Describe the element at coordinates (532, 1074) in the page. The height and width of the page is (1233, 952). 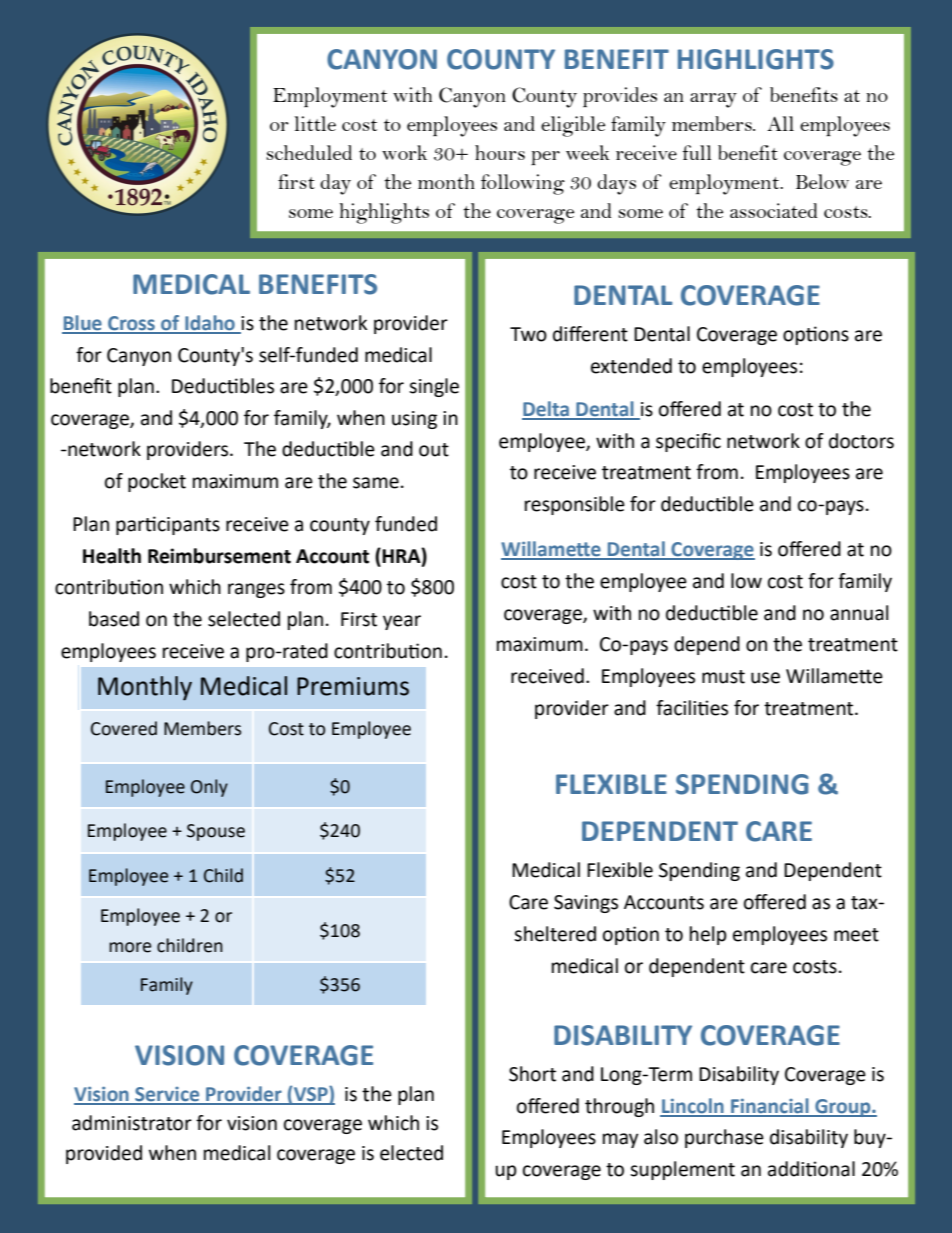
I see `Short` at that location.
